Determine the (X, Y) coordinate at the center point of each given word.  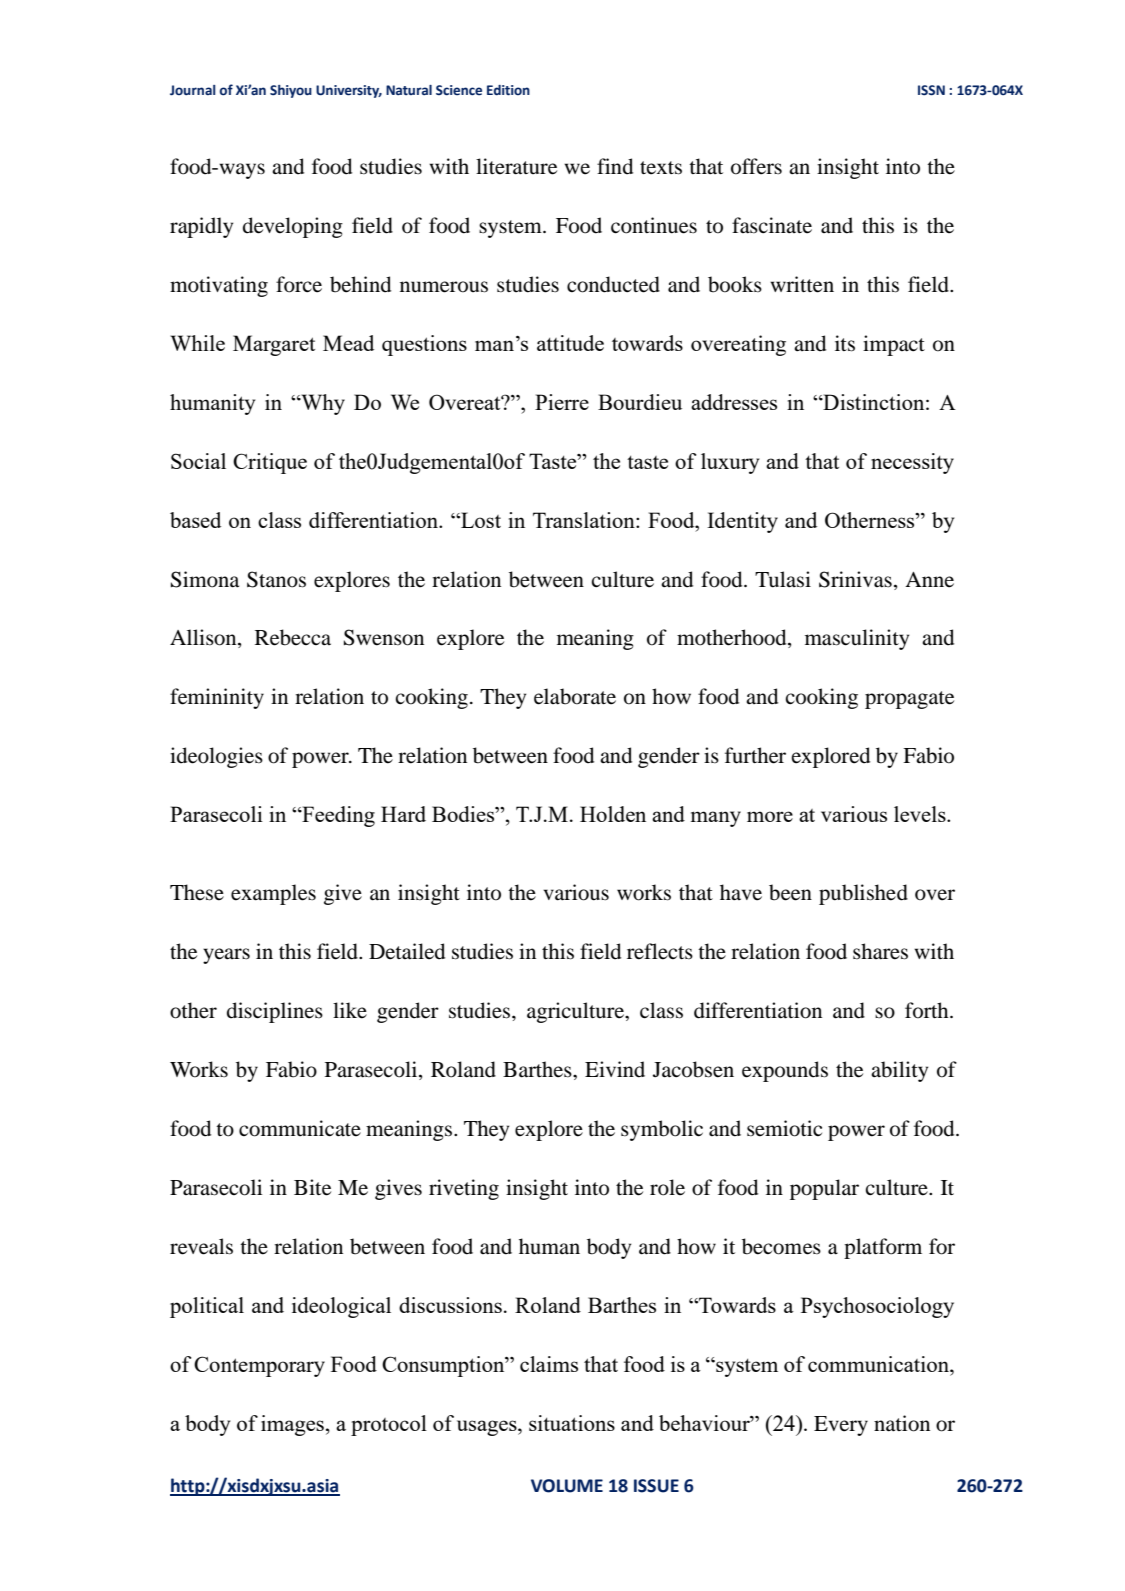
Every (841, 1426)
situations (572, 1423)
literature (516, 166)
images (292, 1425)
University (349, 91)
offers (756, 166)
